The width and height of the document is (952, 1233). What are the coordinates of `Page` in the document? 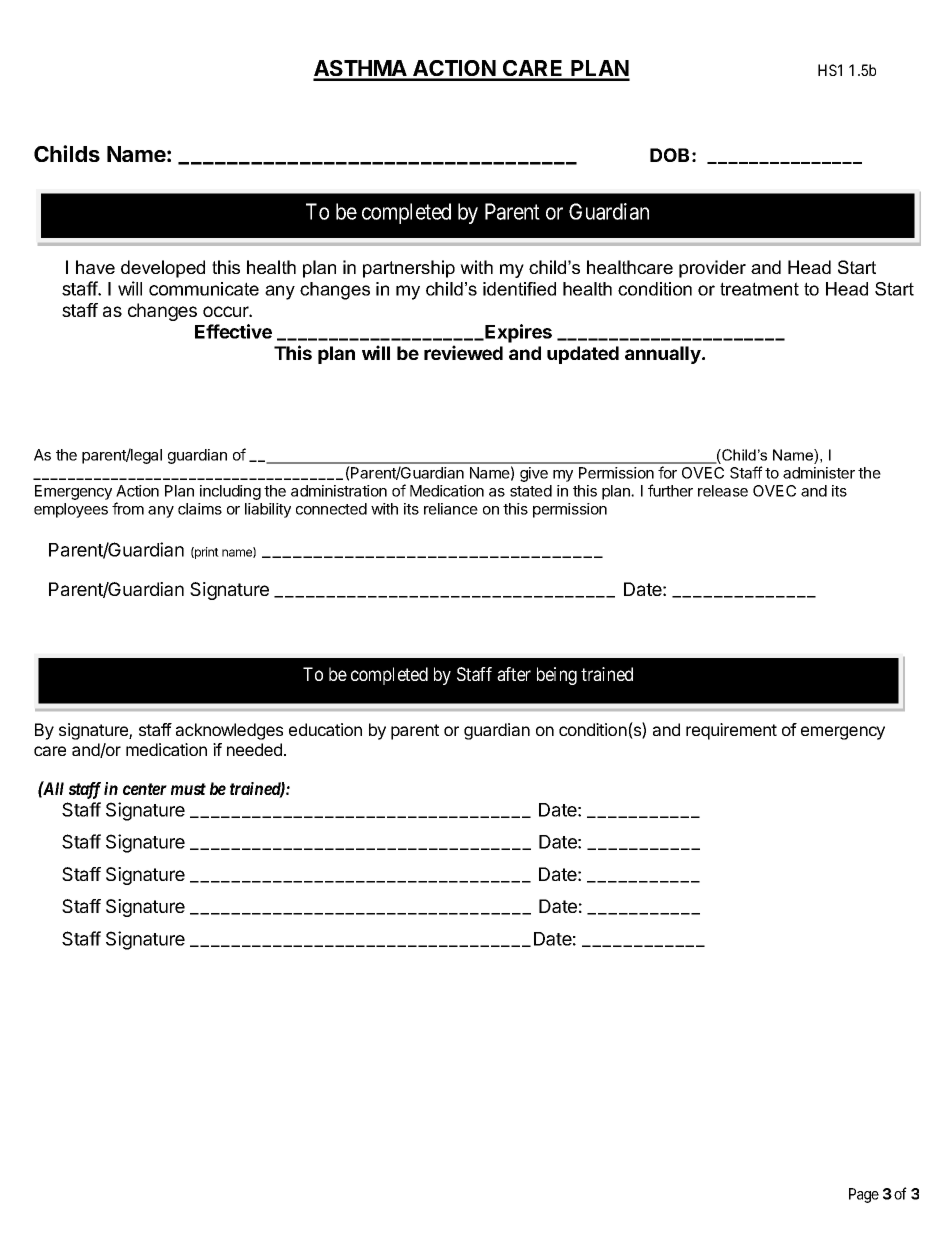 It's located at (864, 1195).
